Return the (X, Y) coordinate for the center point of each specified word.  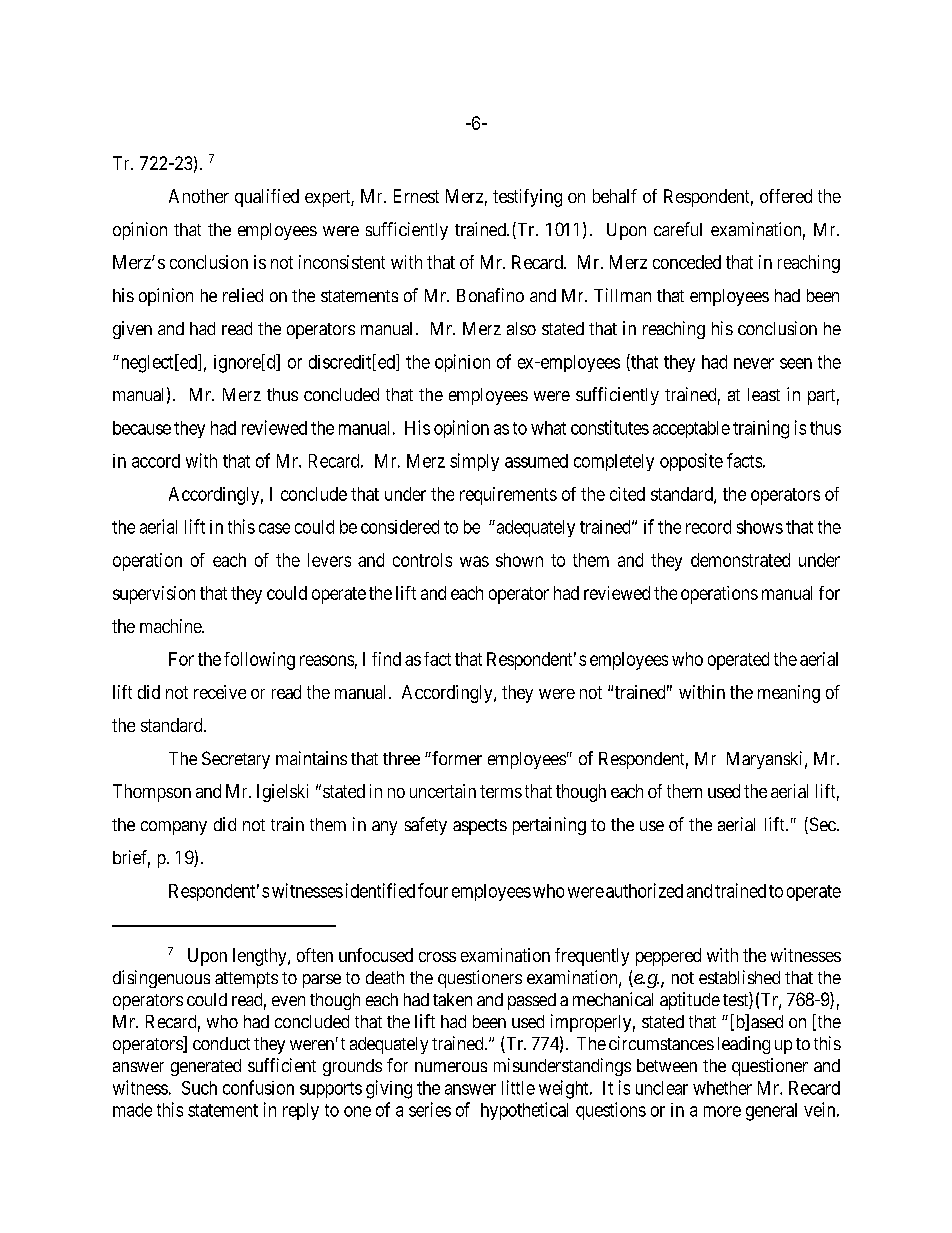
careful (678, 229)
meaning (789, 694)
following (259, 661)
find (386, 659)
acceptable (691, 429)
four (433, 890)
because (142, 428)
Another (199, 196)
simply (474, 462)
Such (199, 1088)
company (174, 828)
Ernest (416, 196)
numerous (451, 1067)
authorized (644, 890)
